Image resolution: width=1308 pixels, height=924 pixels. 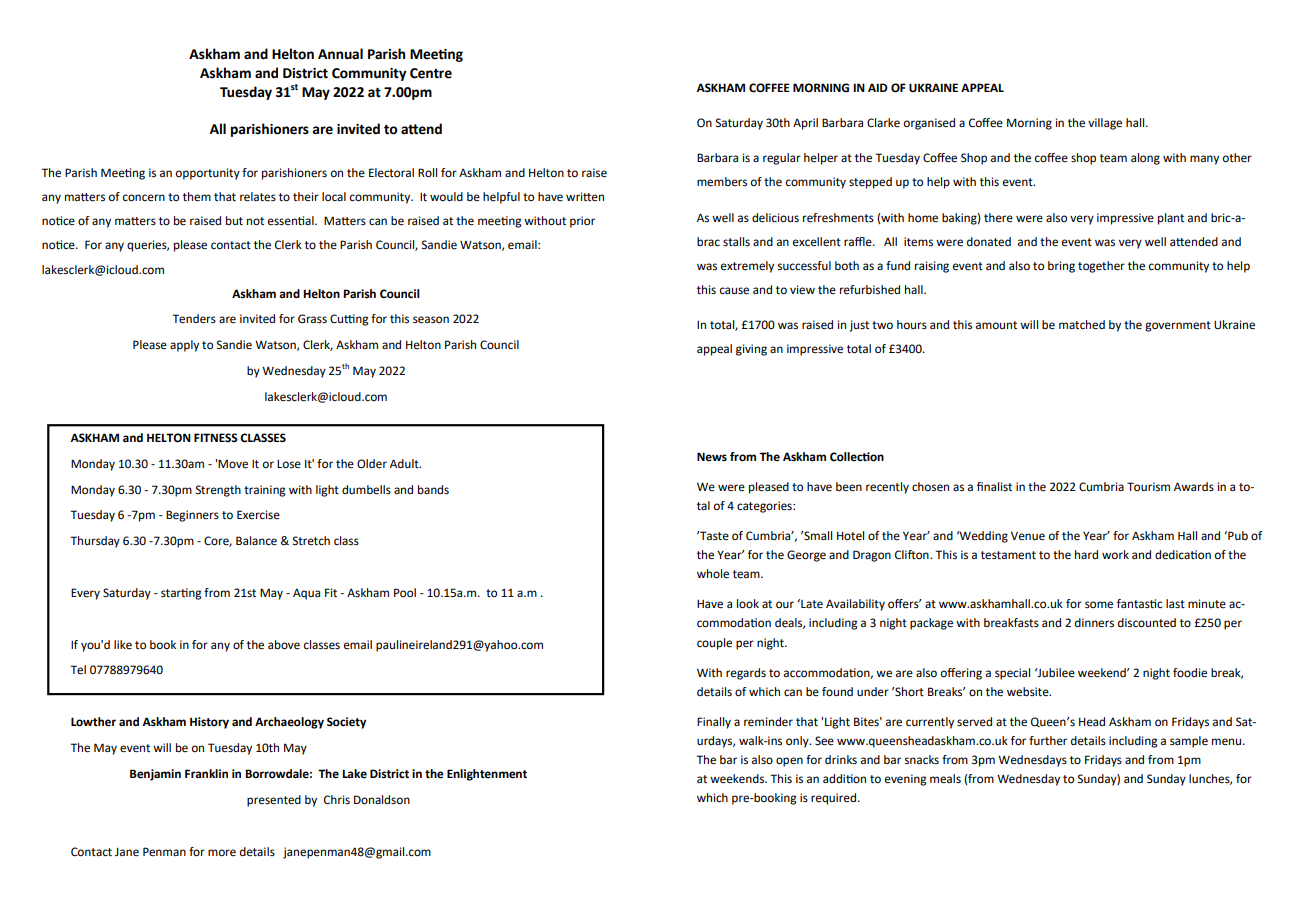 What do you see at coordinates (945, 779) in the document?
I see `meals` at bounding box center [945, 779].
